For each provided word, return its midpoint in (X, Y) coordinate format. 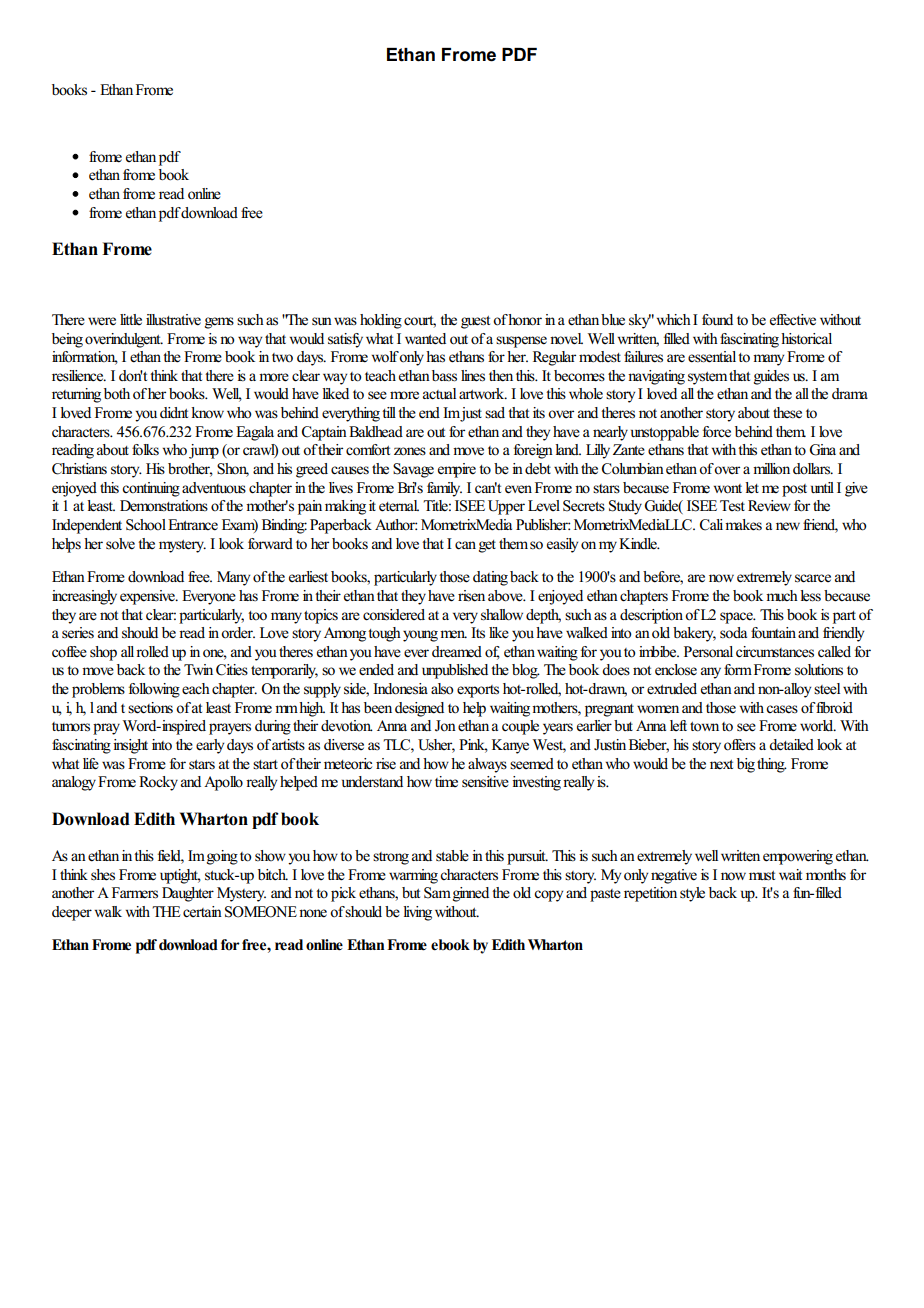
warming (413, 876)
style (692, 894)
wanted (425, 339)
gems (219, 323)
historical (806, 339)
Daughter (188, 894)
